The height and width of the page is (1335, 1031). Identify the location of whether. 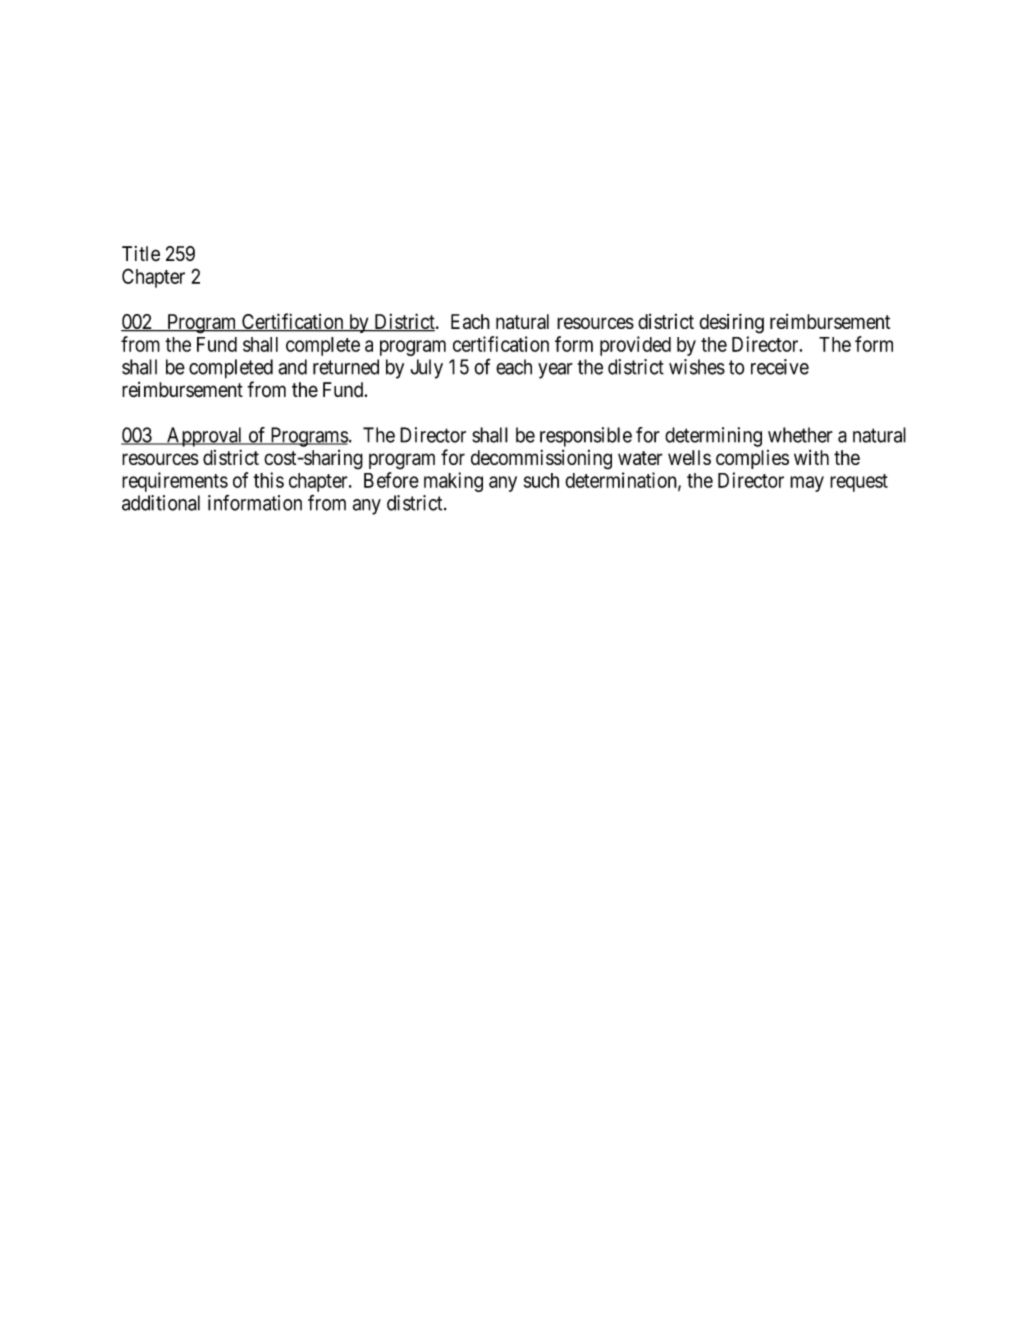
(800, 435).
